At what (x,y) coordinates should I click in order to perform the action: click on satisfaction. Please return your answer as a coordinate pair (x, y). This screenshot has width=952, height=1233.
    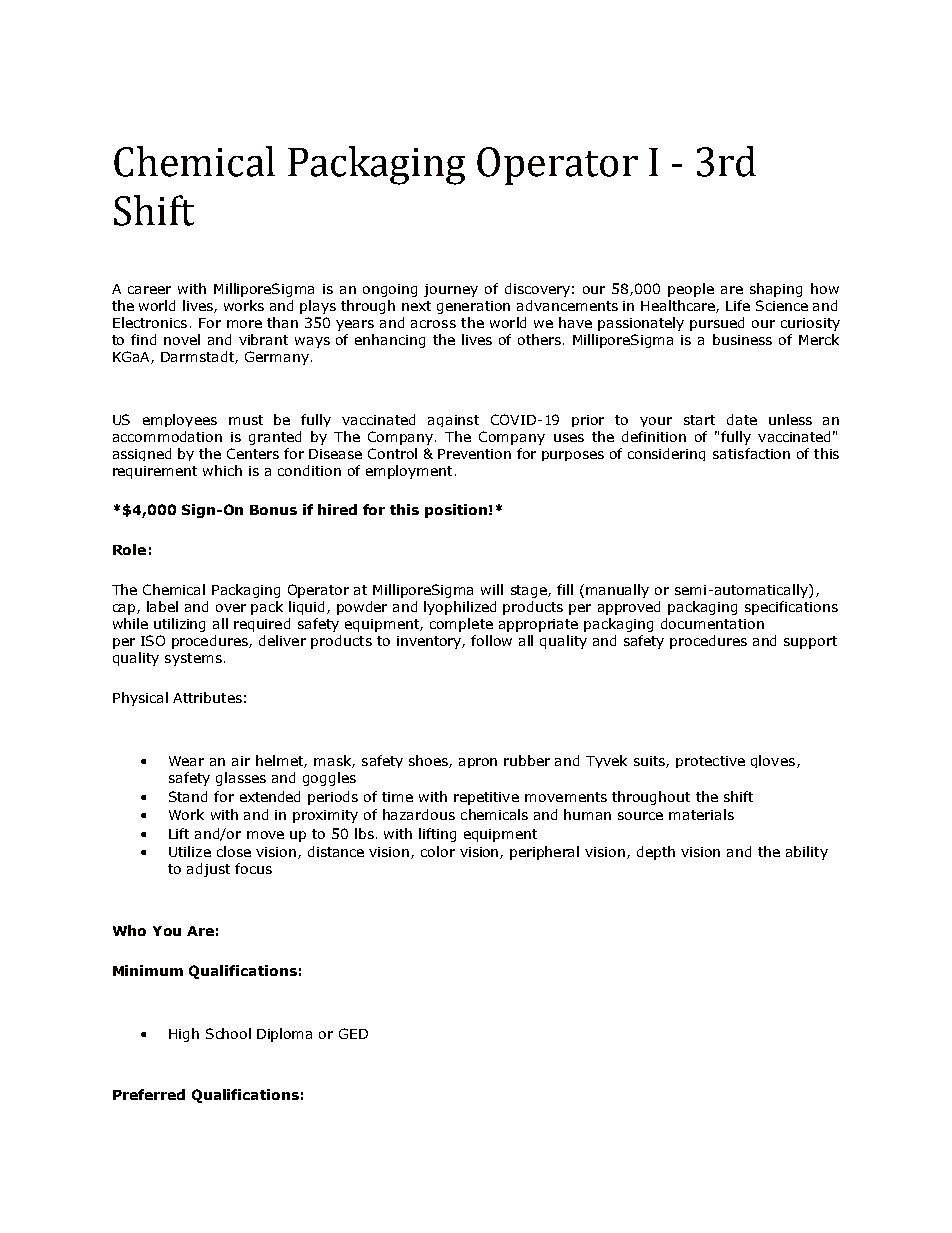
    Looking at the image, I should click on (751, 453).
